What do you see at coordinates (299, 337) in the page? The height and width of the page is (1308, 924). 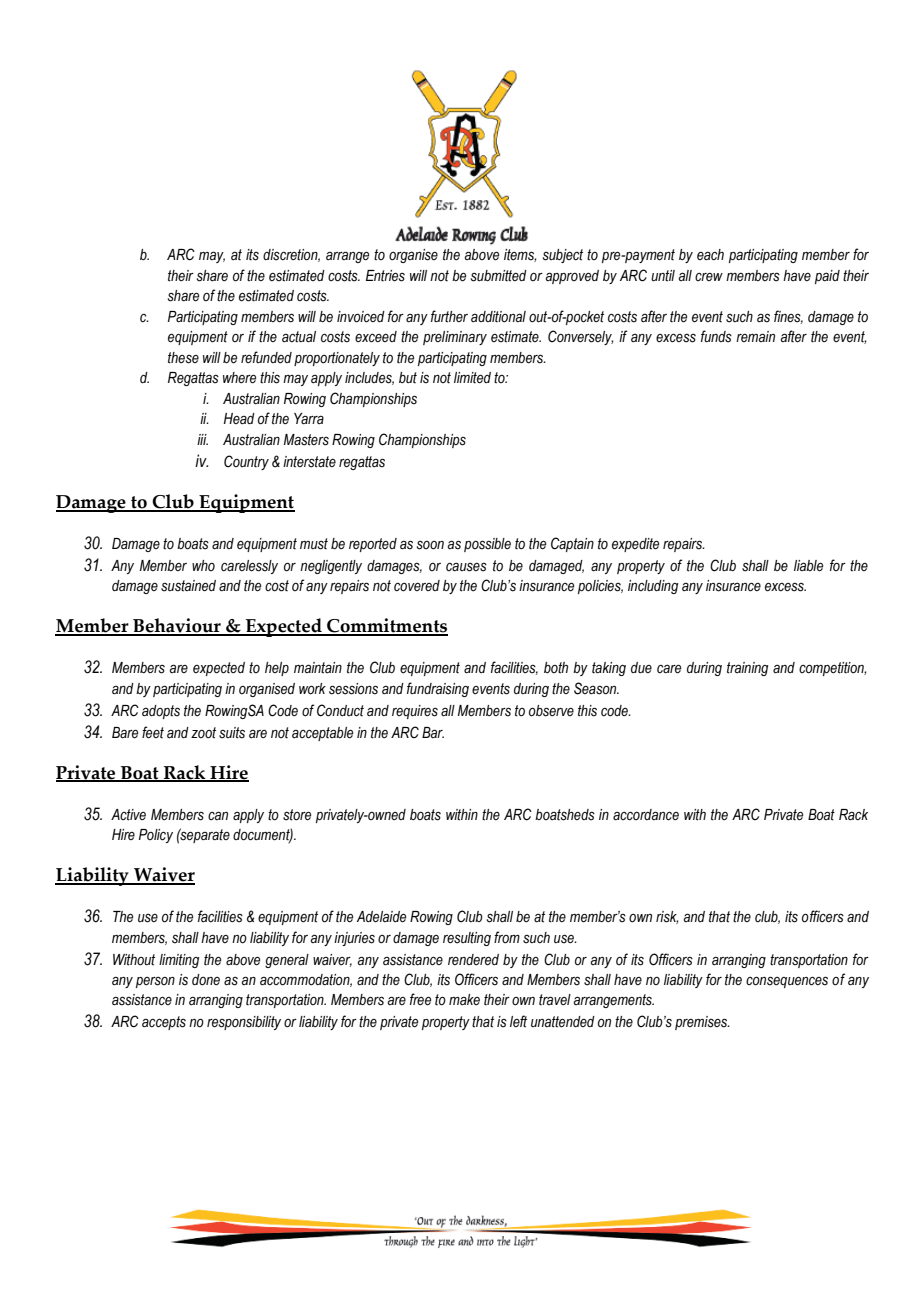 I see `actual` at bounding box center [299, 337].
